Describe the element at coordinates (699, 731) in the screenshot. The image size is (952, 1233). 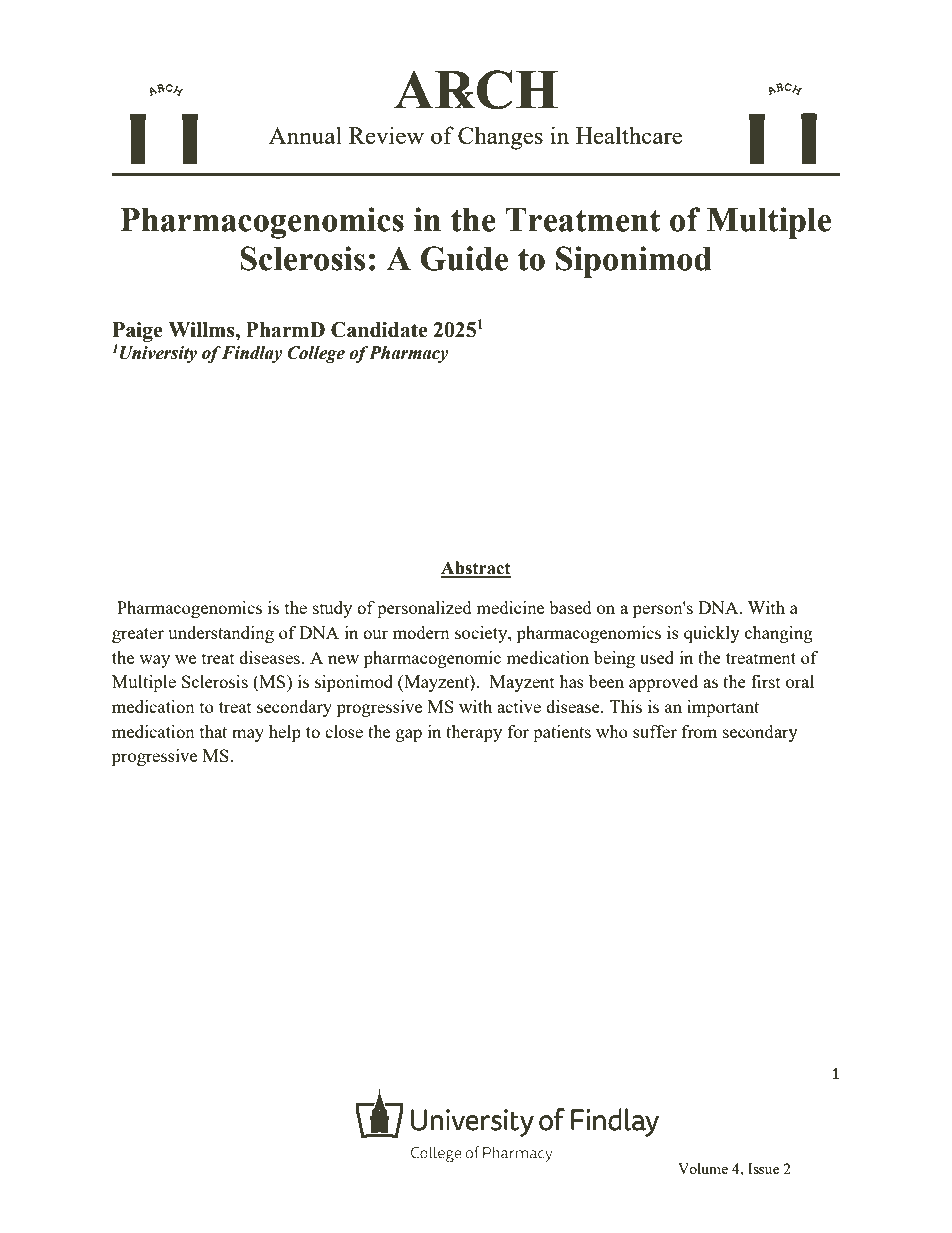
I see `from` at that location.
